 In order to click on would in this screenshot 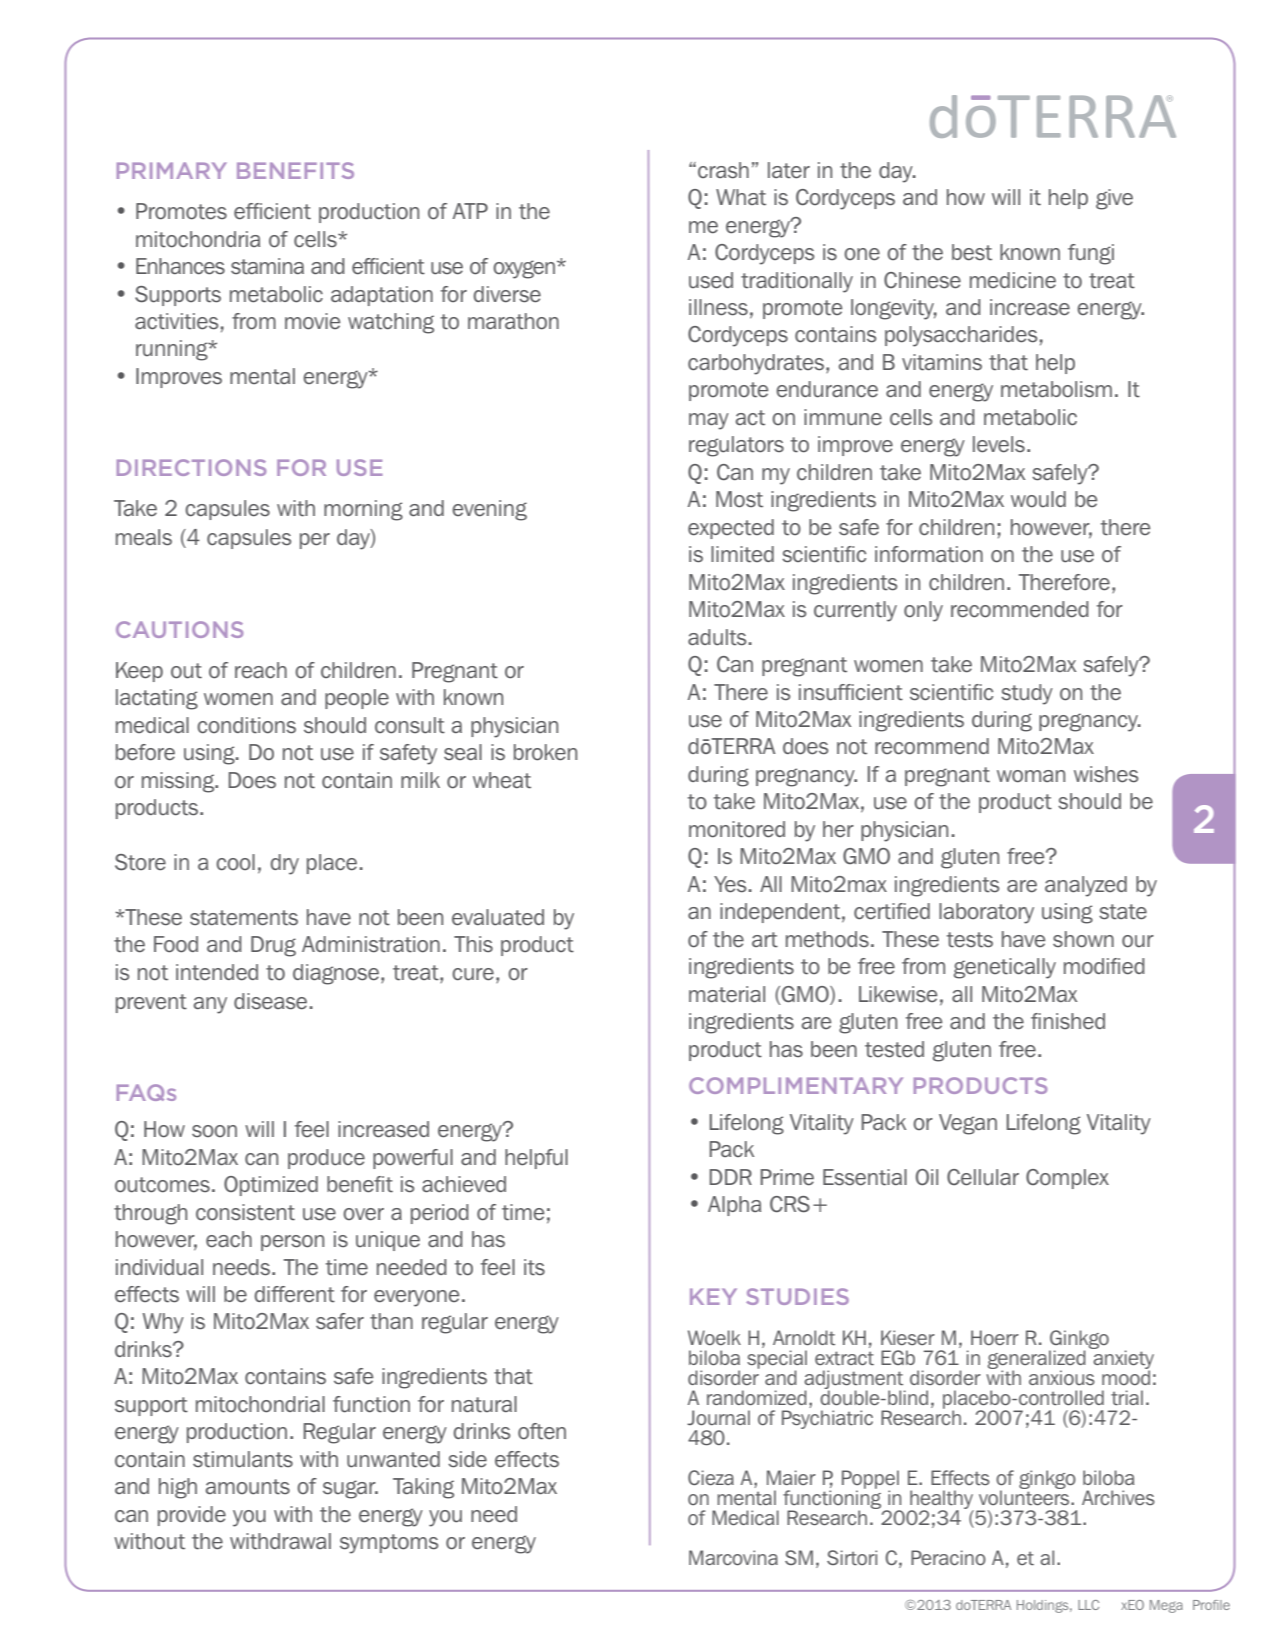, I will do `click(1038, 499)`.
